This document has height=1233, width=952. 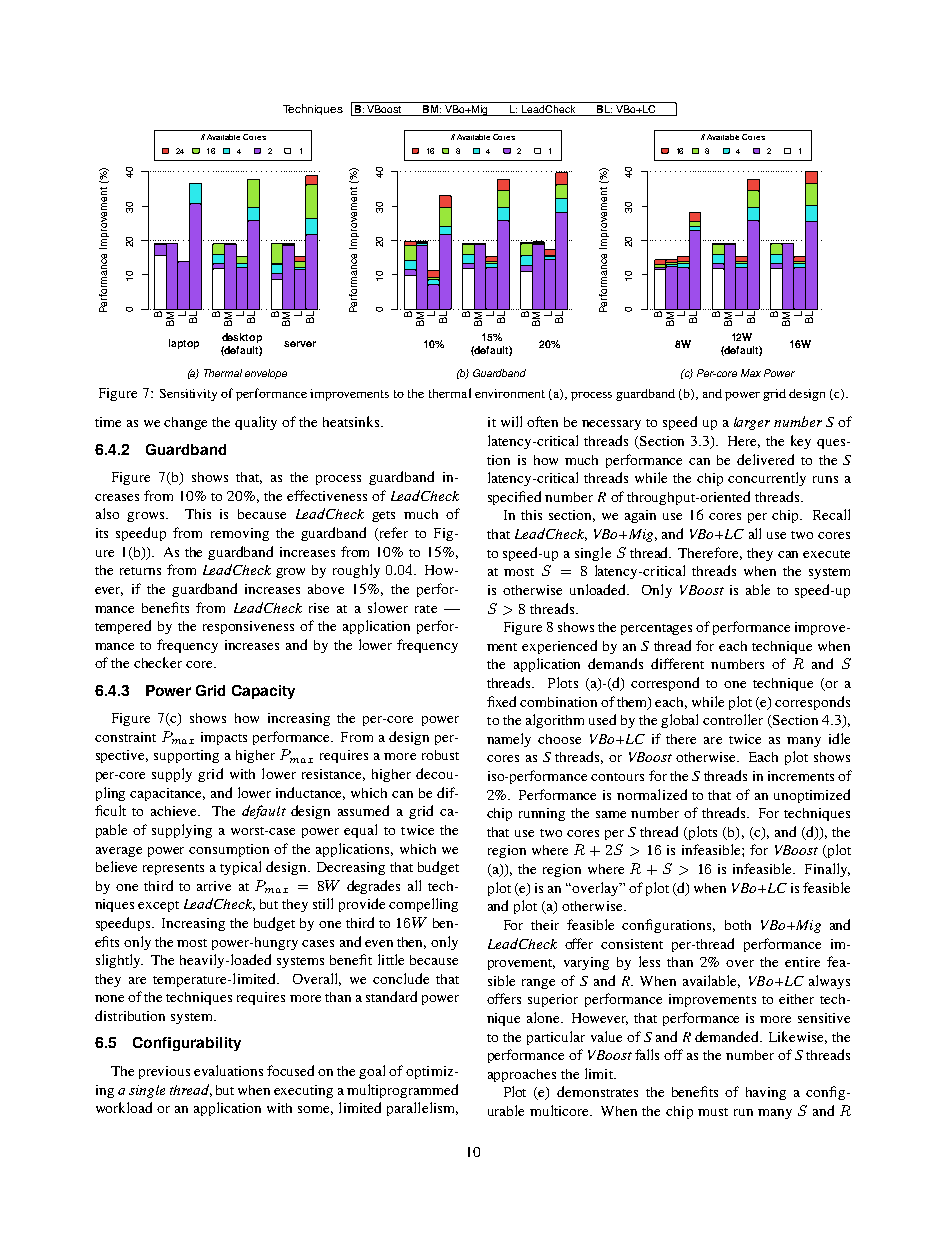 I want to click on percentages, so click(x=656, y=629).
